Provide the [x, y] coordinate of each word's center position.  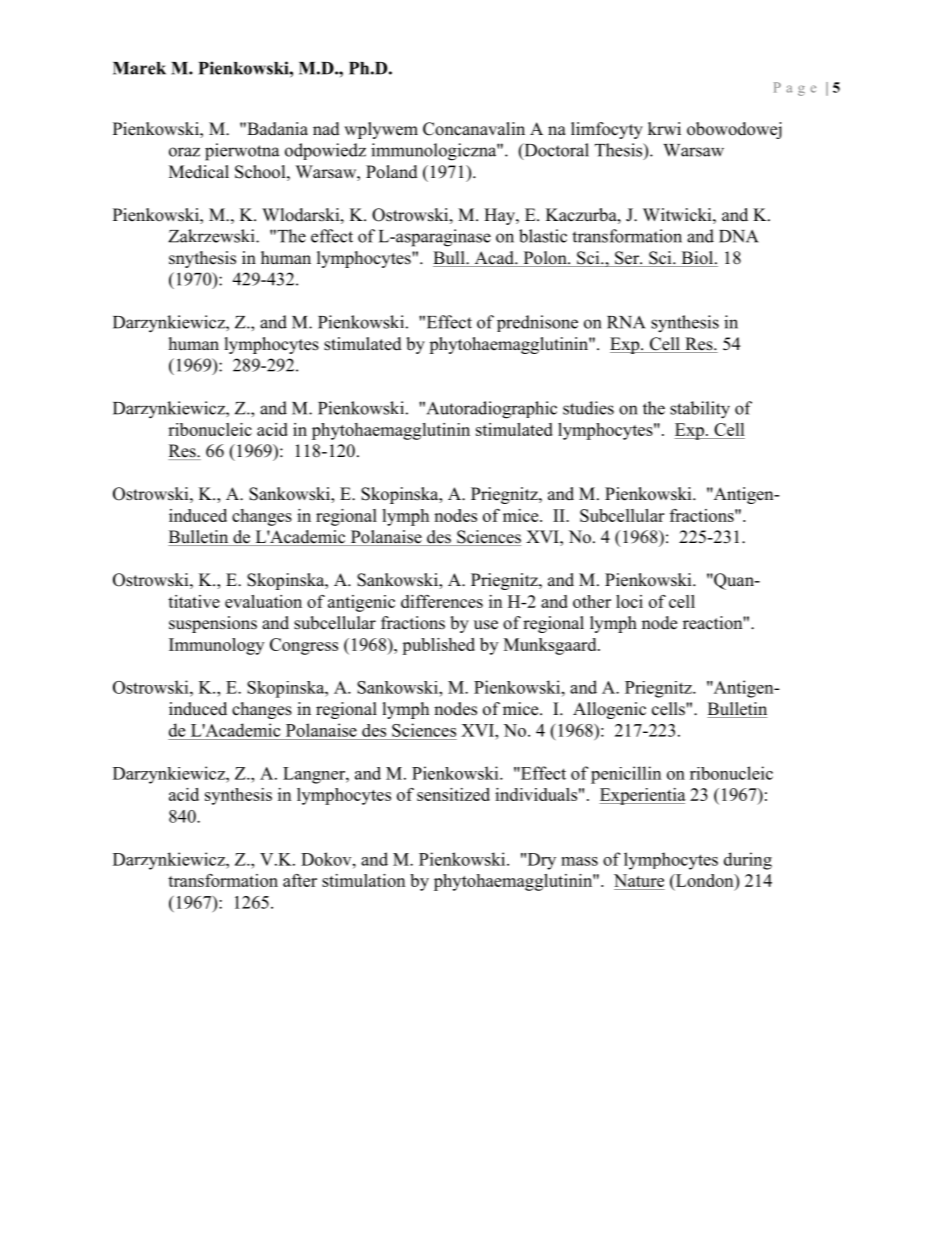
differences [442, 601]
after [300, 880]
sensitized [453, 794]
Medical [199, 172]
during [748, 861]
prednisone [537, 323]
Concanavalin [474, 129]
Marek [139, 68]
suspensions [213, 624]
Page [795, 89]
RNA [626, 322]
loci [629, 601]
